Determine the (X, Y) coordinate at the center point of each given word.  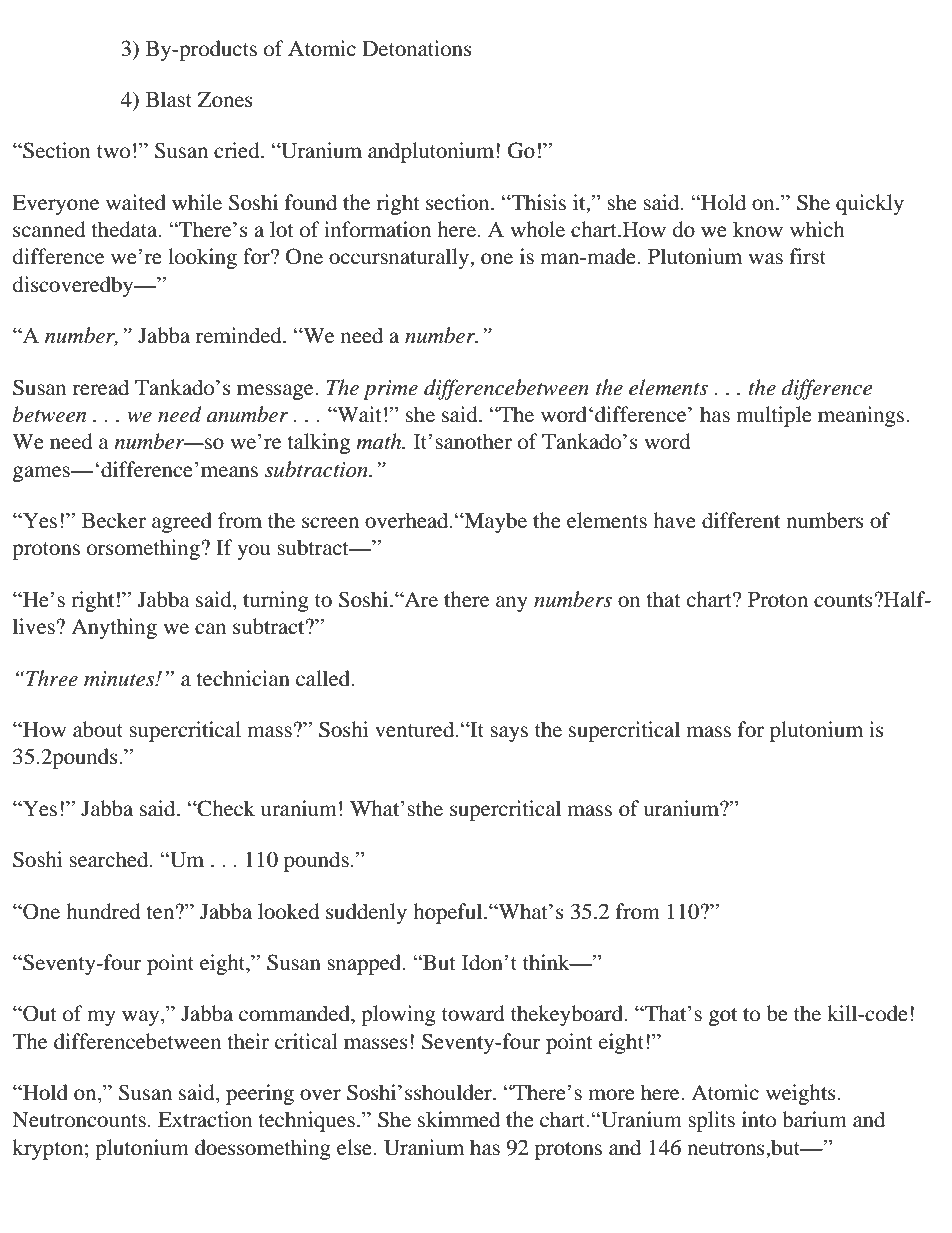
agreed (182, 522)
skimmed (459, 1119)
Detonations (417, 48)
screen (330, 523)
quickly (870, 204)
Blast (169, 99)
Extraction (205, 1119)
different (741, 520)
